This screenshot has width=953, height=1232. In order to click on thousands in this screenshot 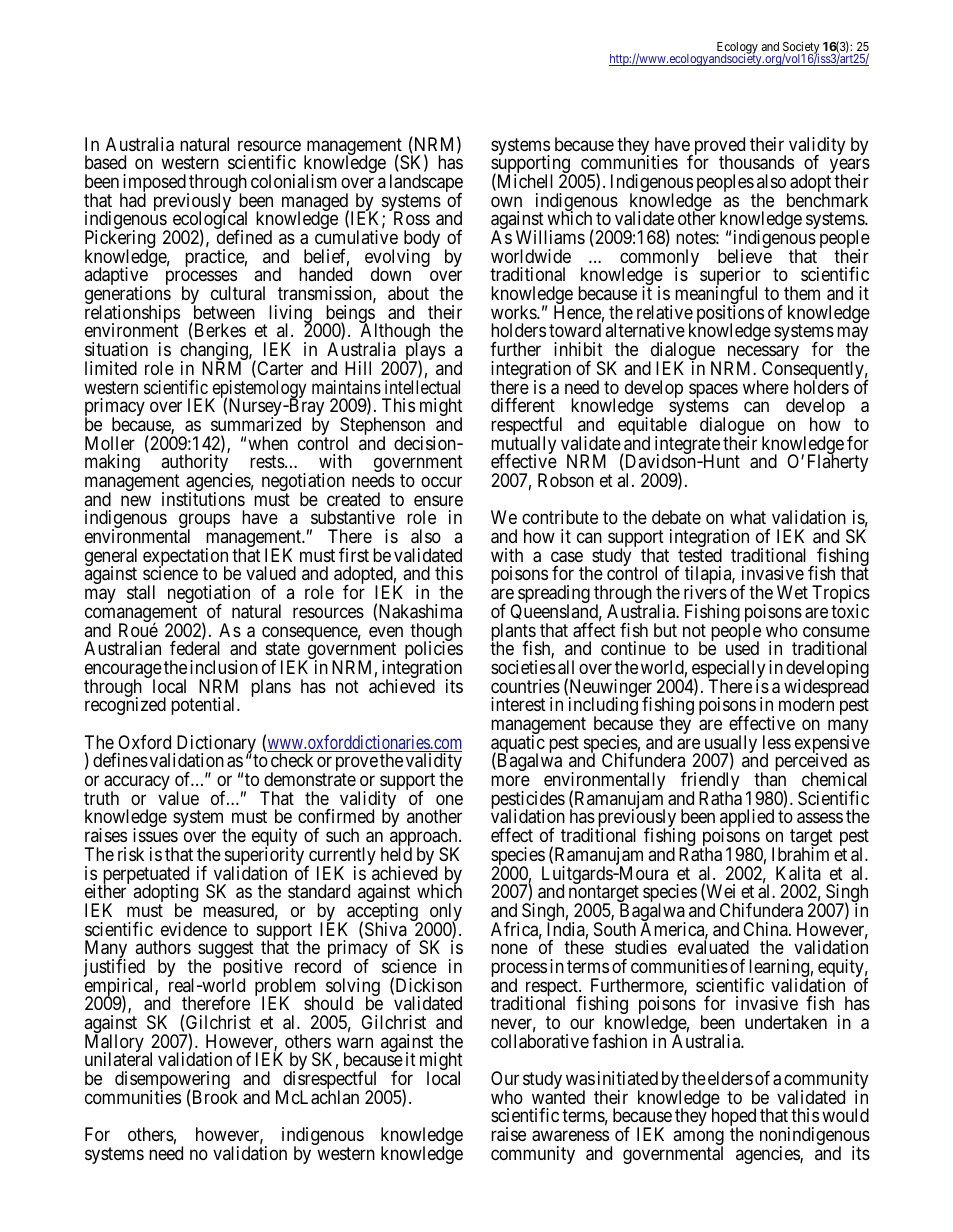, I will do `click(756, 162)`.
